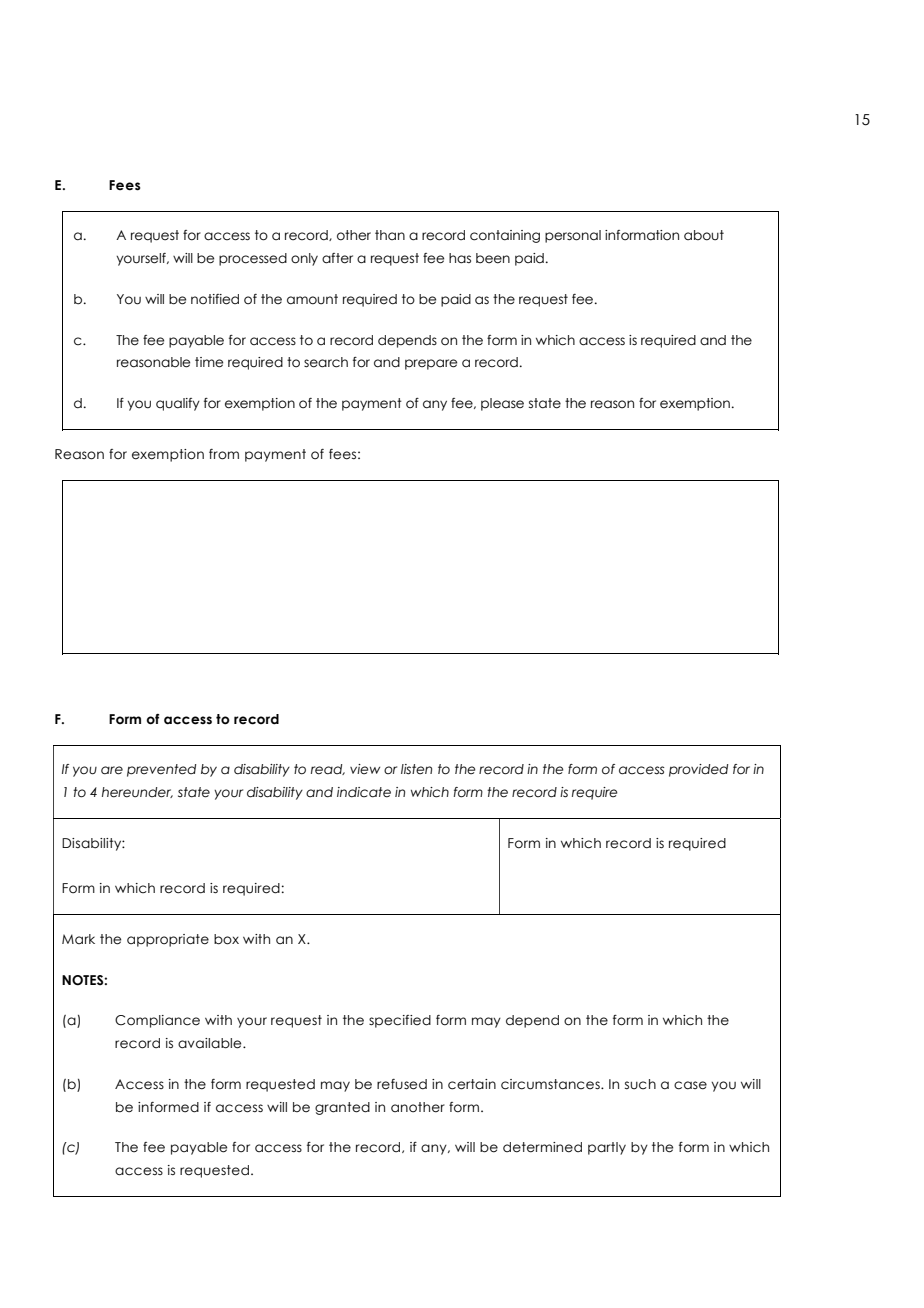 This screenshot has width=924, height=1308. What do you see at coordinates (161, 770) in the screenshot?
I see `prevented` at bounding box center [161, 770].
